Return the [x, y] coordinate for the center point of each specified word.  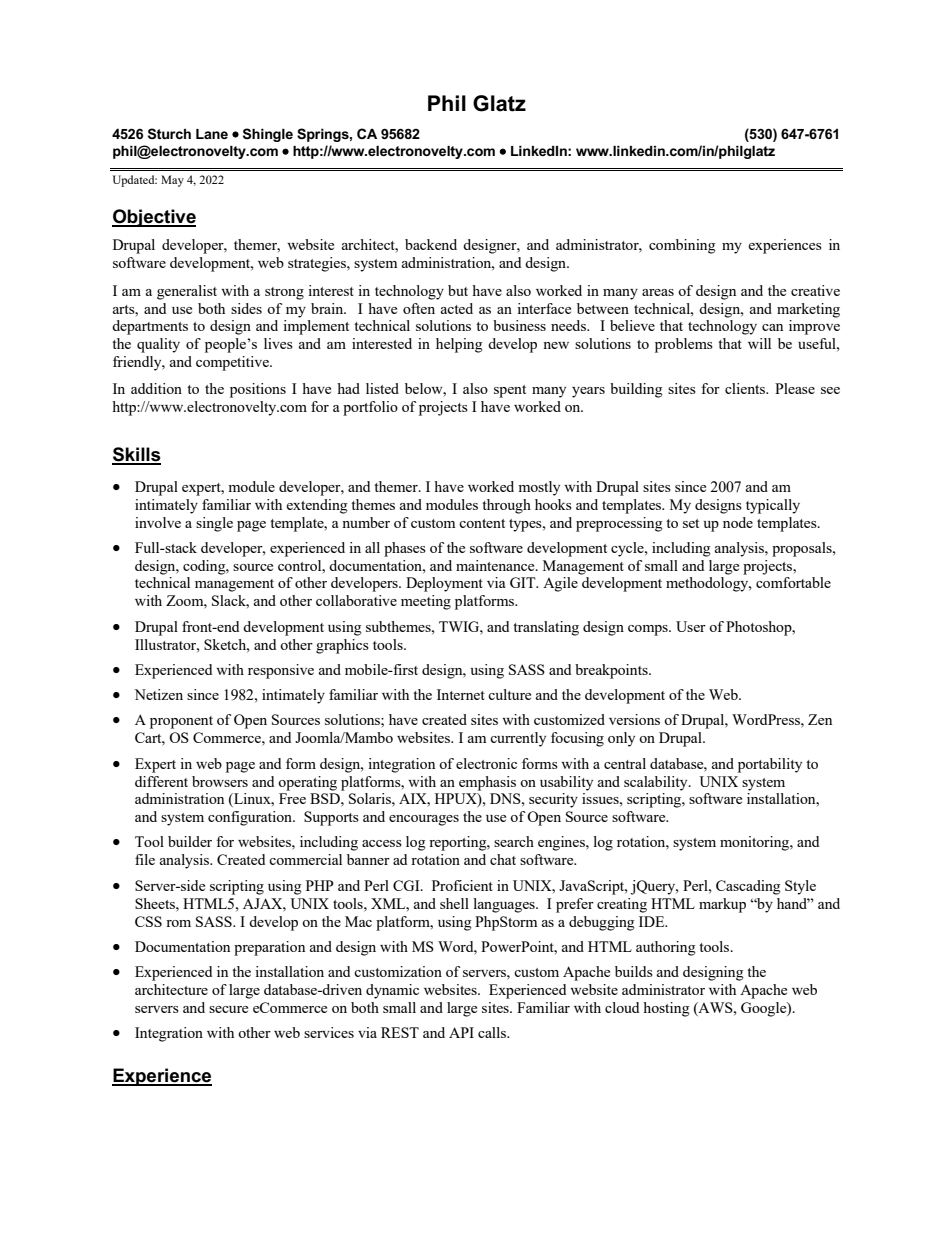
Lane [212, 134]
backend [431, 244]
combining [682, 246]
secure [228, 1009]
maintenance [496, 565]
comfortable [793, 582]
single [214, 524]
